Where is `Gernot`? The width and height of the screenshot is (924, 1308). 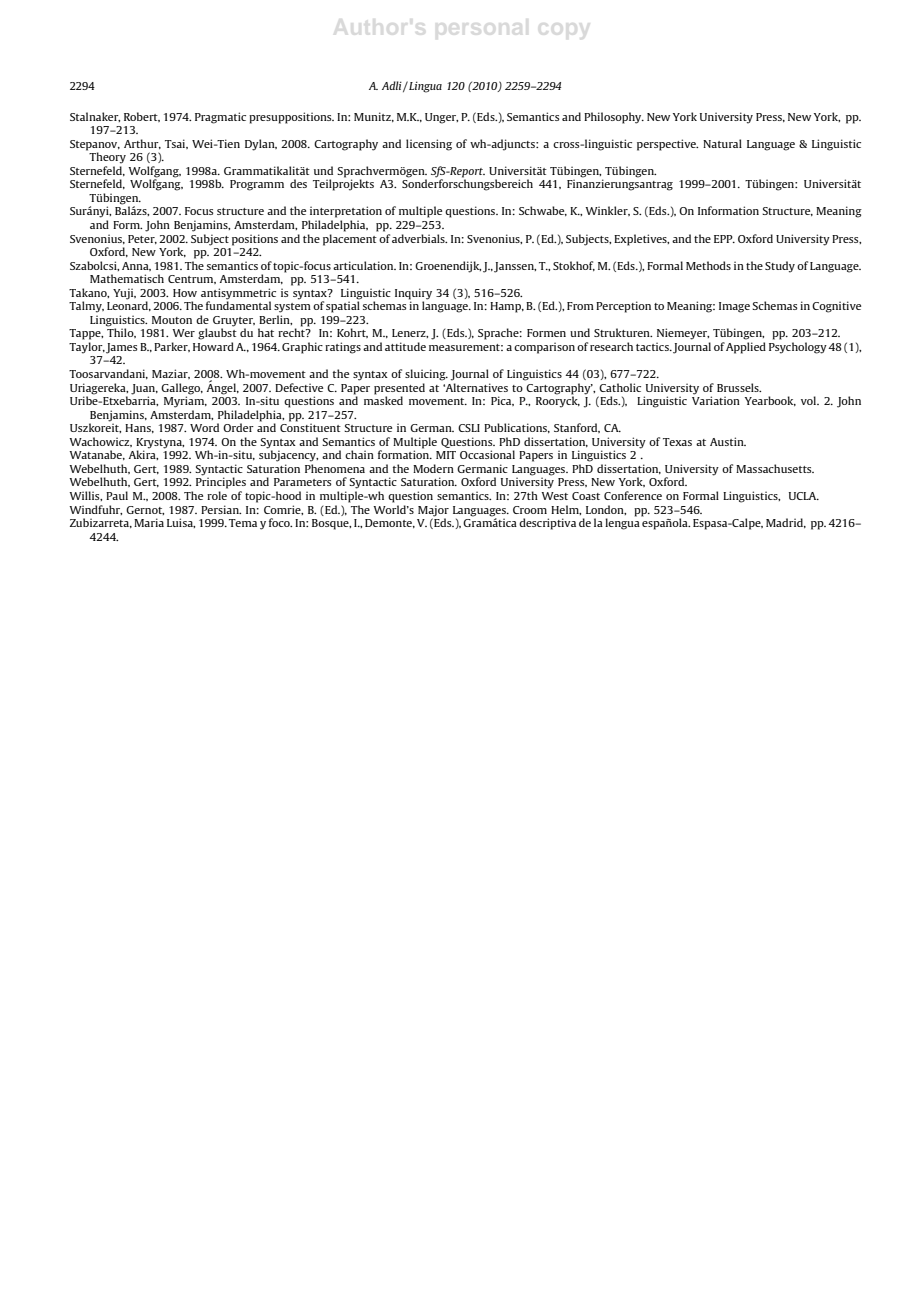
Gernot is located at coordinates (145, 510).
